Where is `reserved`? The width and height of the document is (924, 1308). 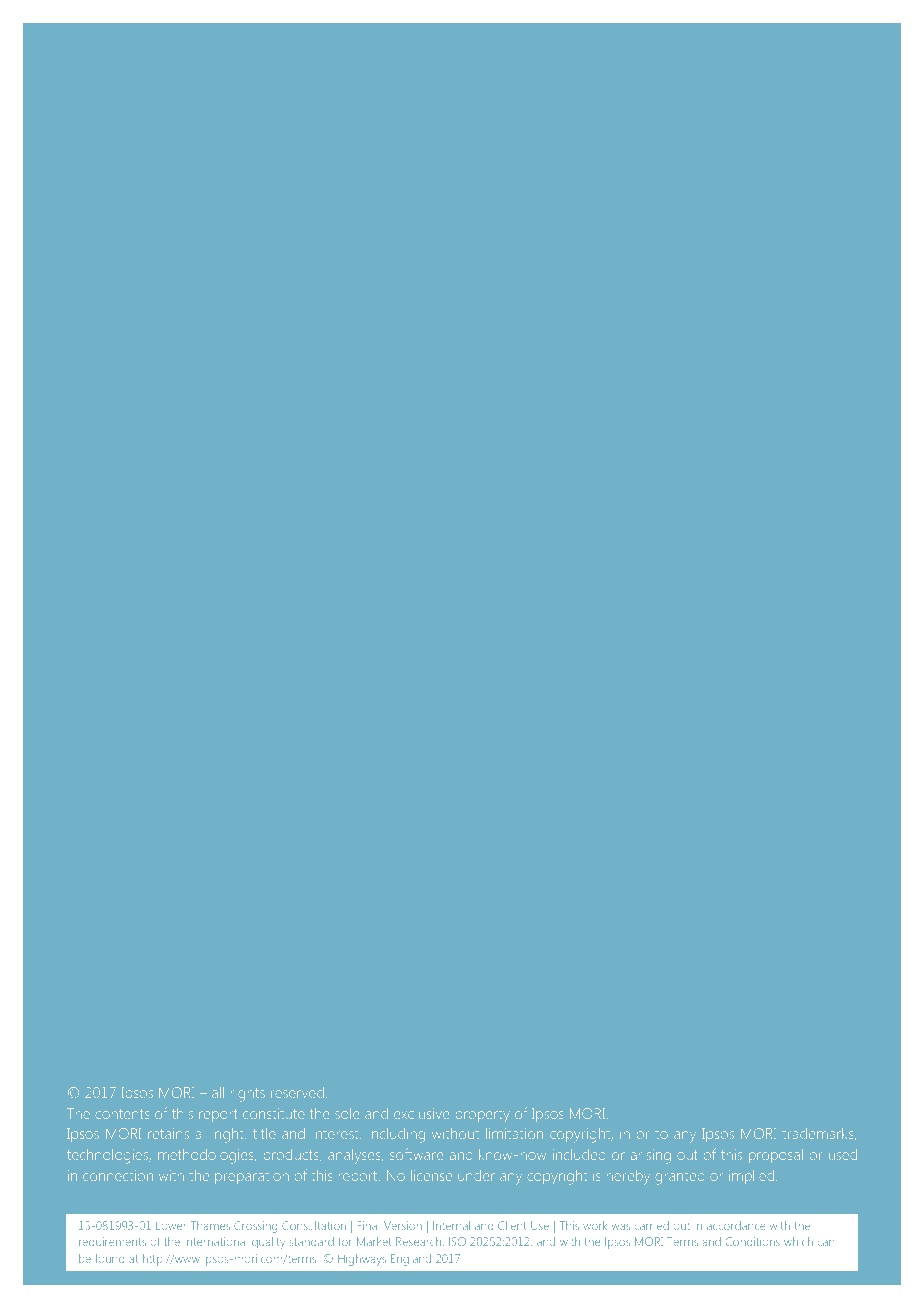 reserved is located at coordinates (297, 1092).
